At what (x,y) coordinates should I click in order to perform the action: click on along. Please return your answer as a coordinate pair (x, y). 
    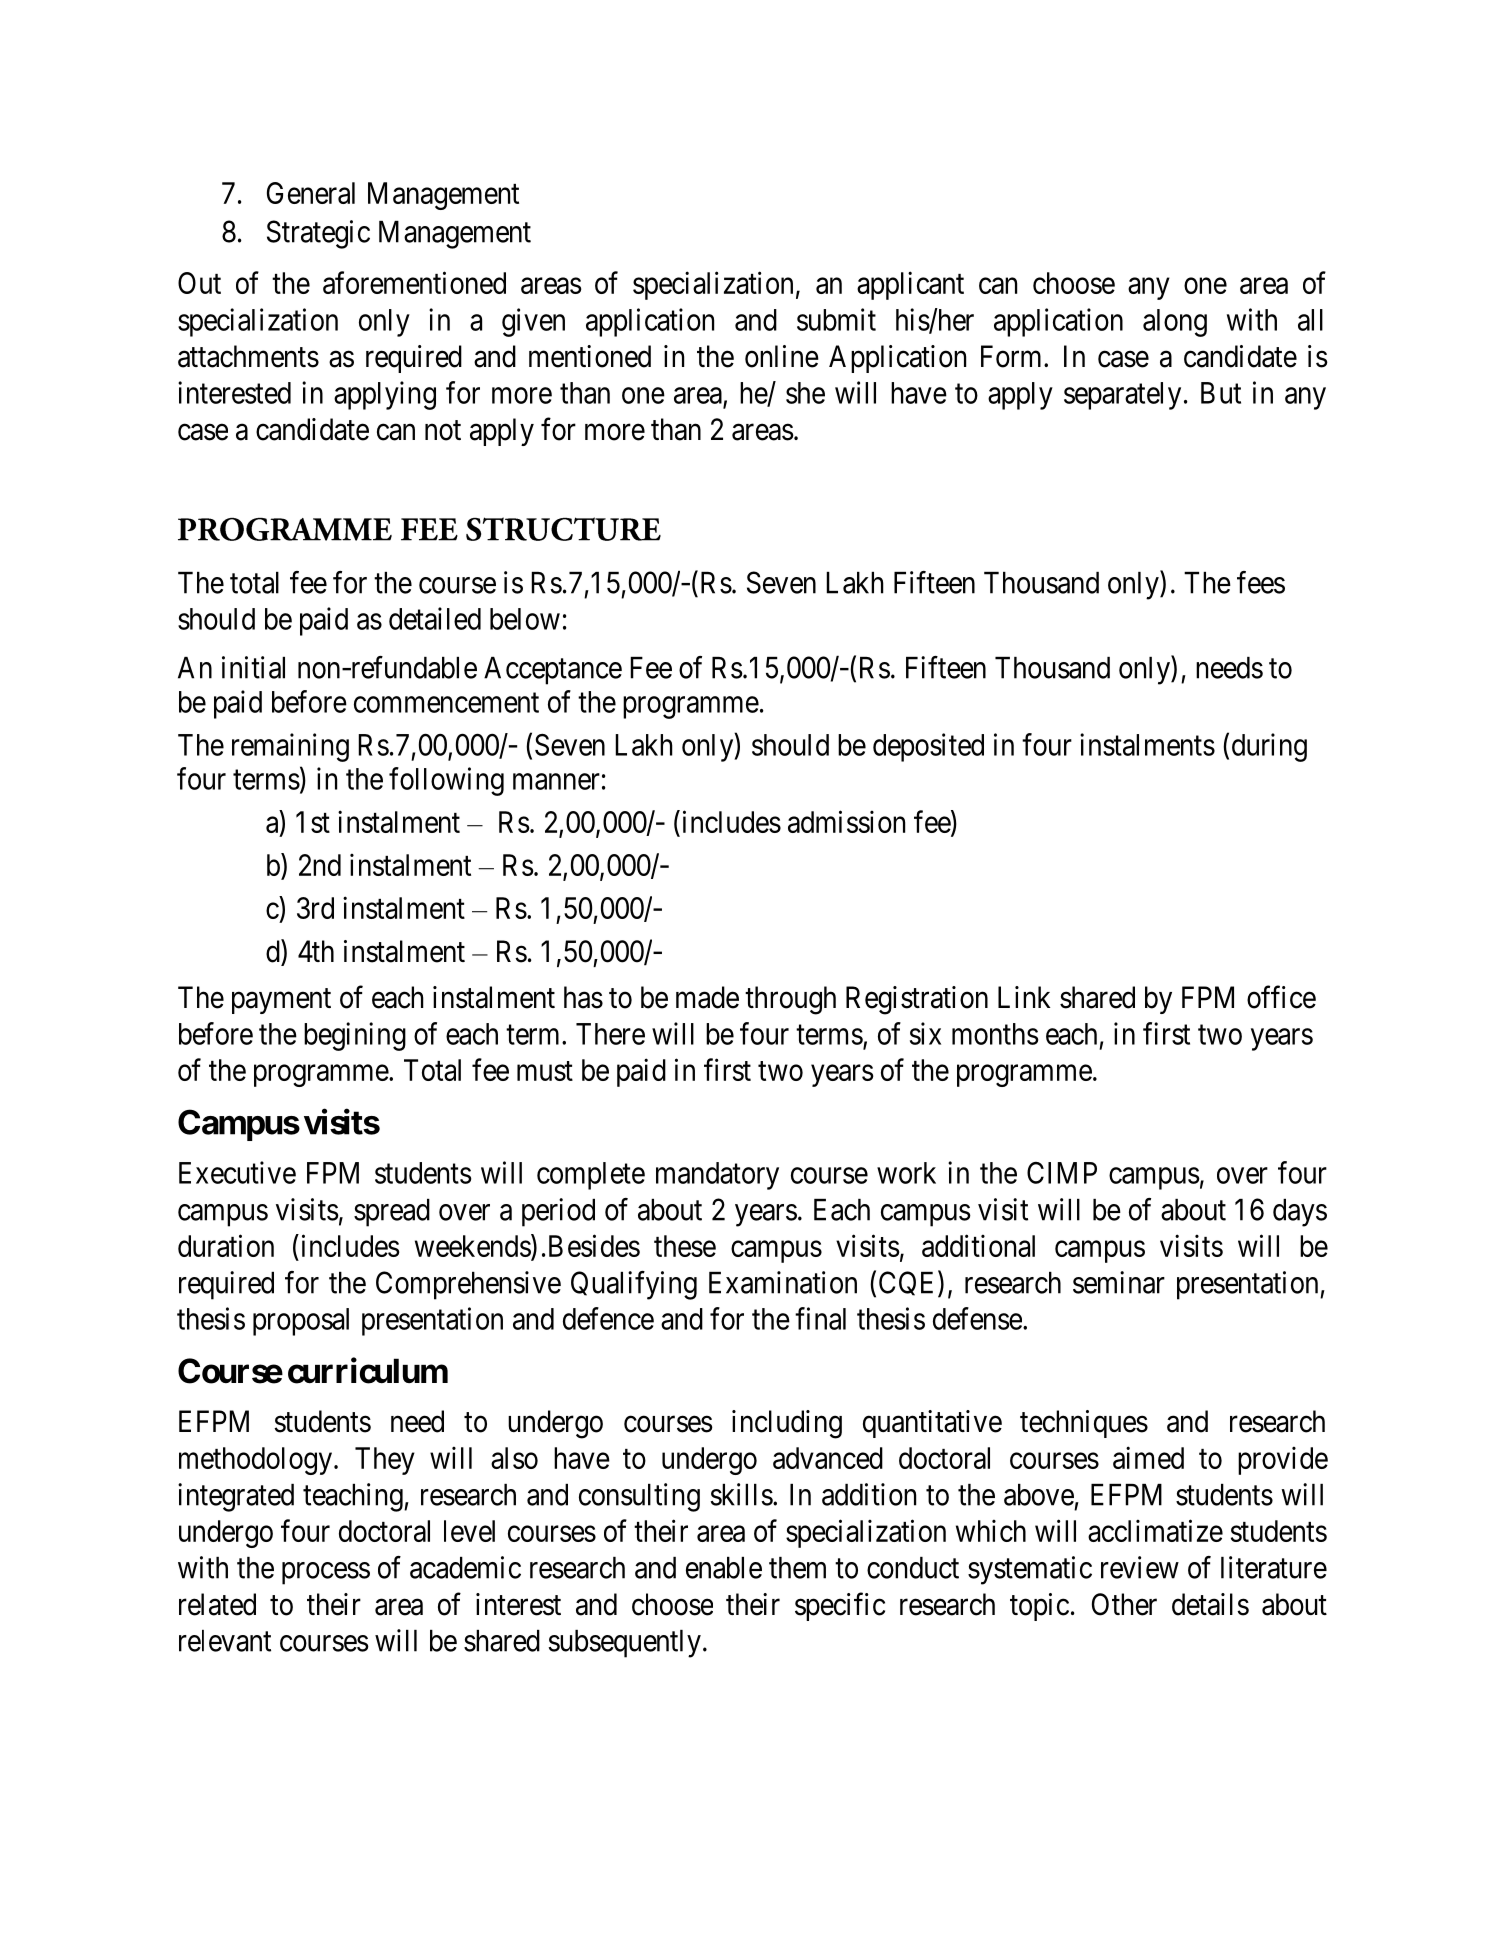
    Looking at the image, I should click on (1175, 323).
